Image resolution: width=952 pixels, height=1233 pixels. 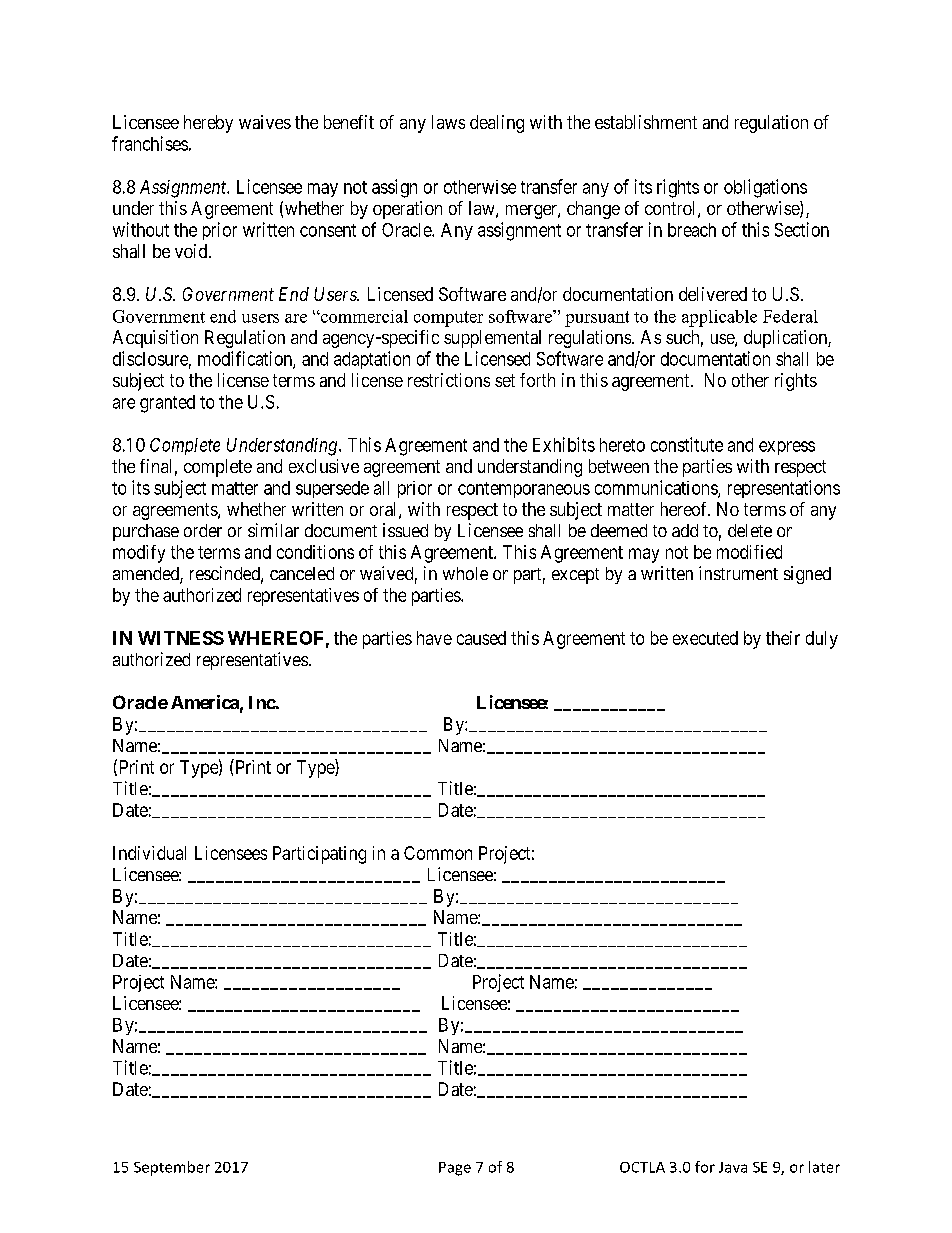 I want to click on set, so click(x=505, y=380).
